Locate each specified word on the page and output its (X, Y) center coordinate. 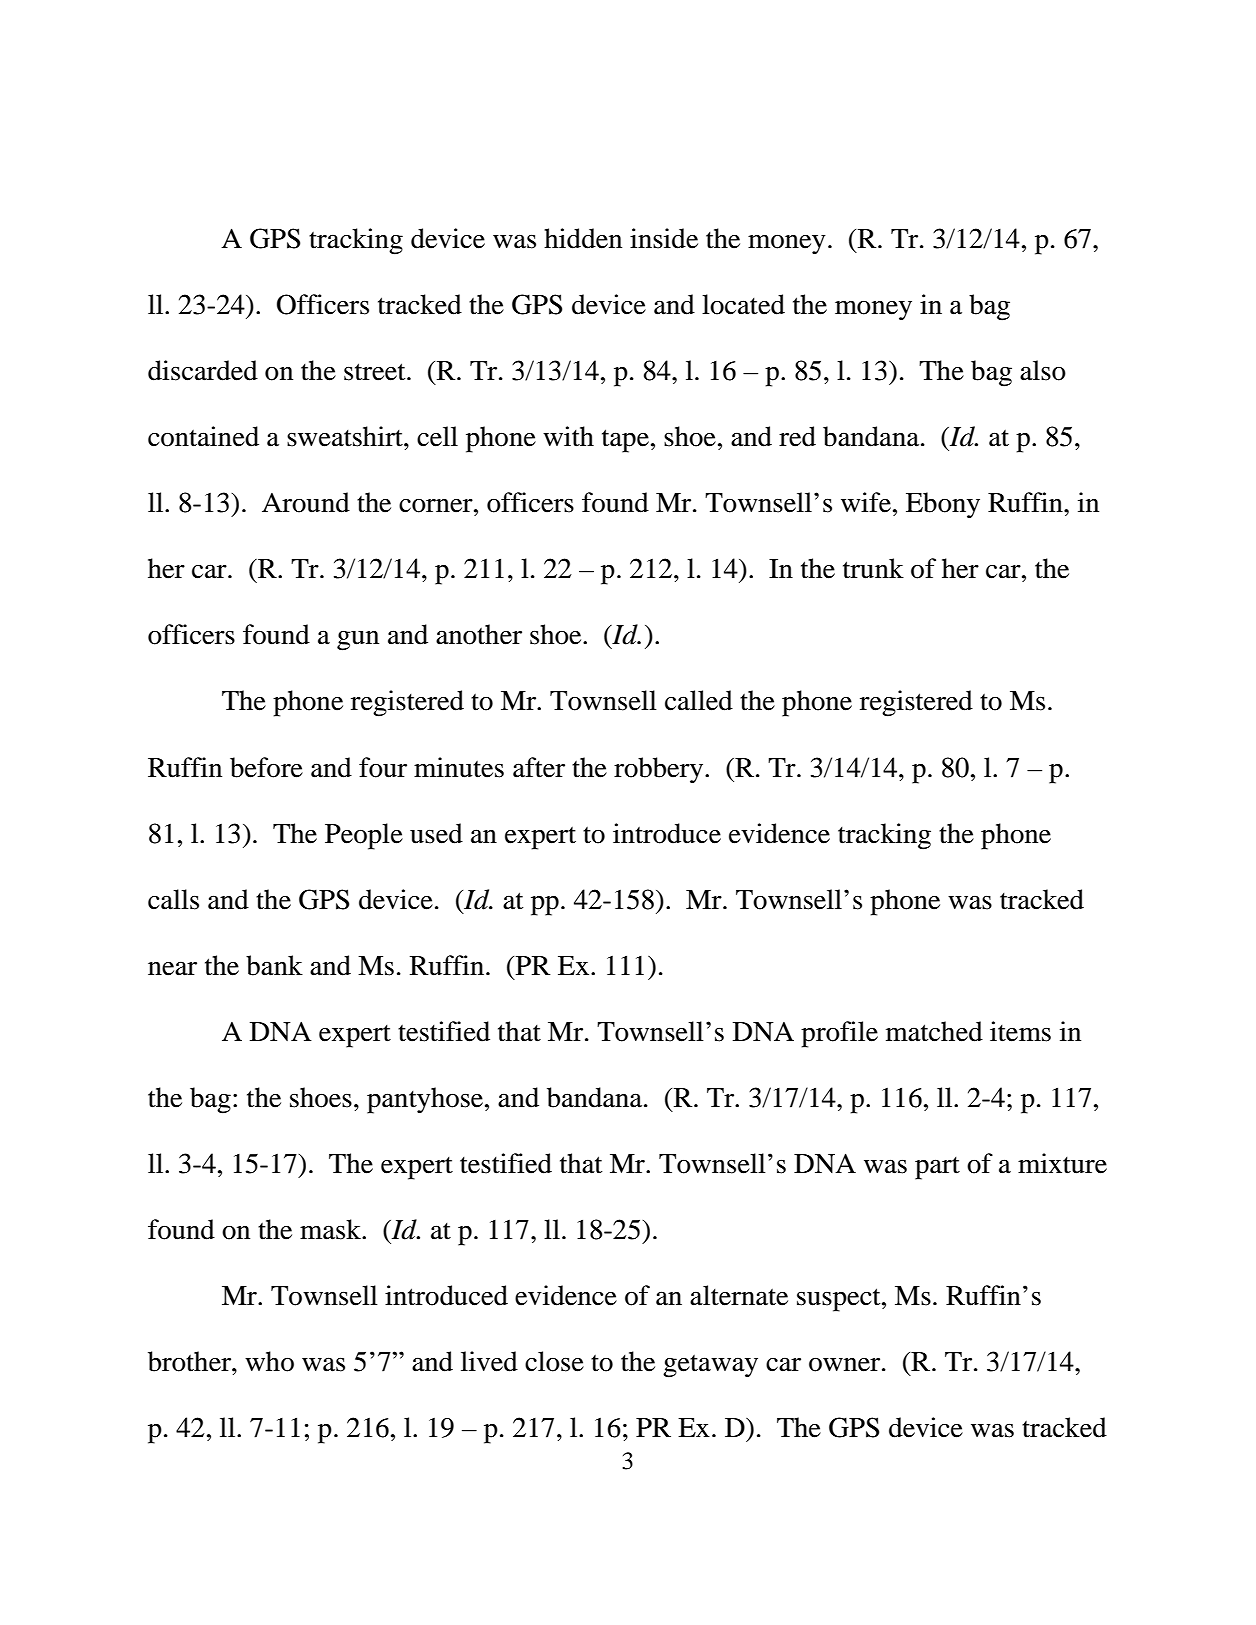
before (266, 767)
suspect (840, 1300)
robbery (660, 770)
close (554, 1361)
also (1043, 370)
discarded (203, 370)
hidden (583, 238)
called (699, 700)
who (269, 1361)
